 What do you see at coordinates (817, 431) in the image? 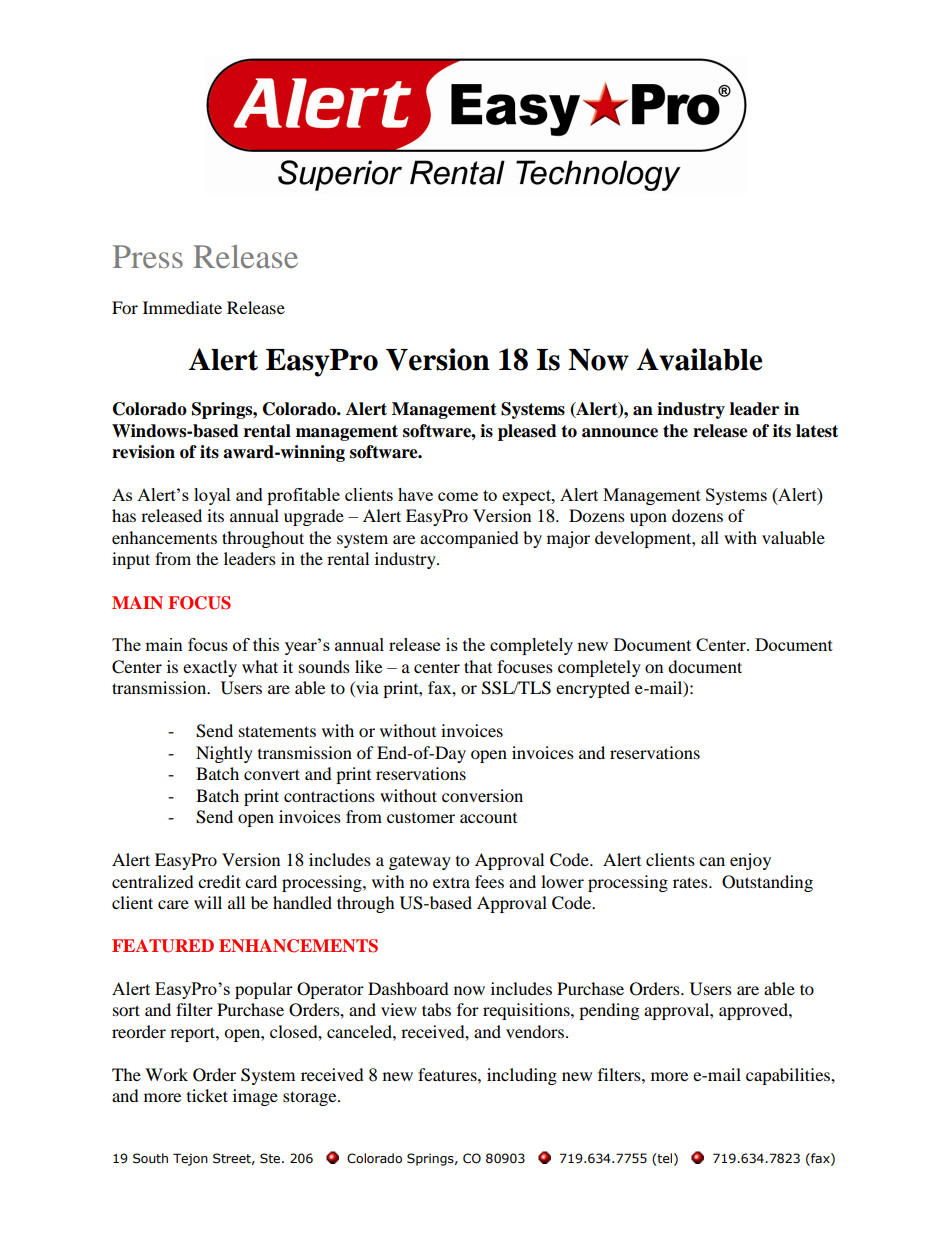
I see `latest` at bounding box center [817, 431].
